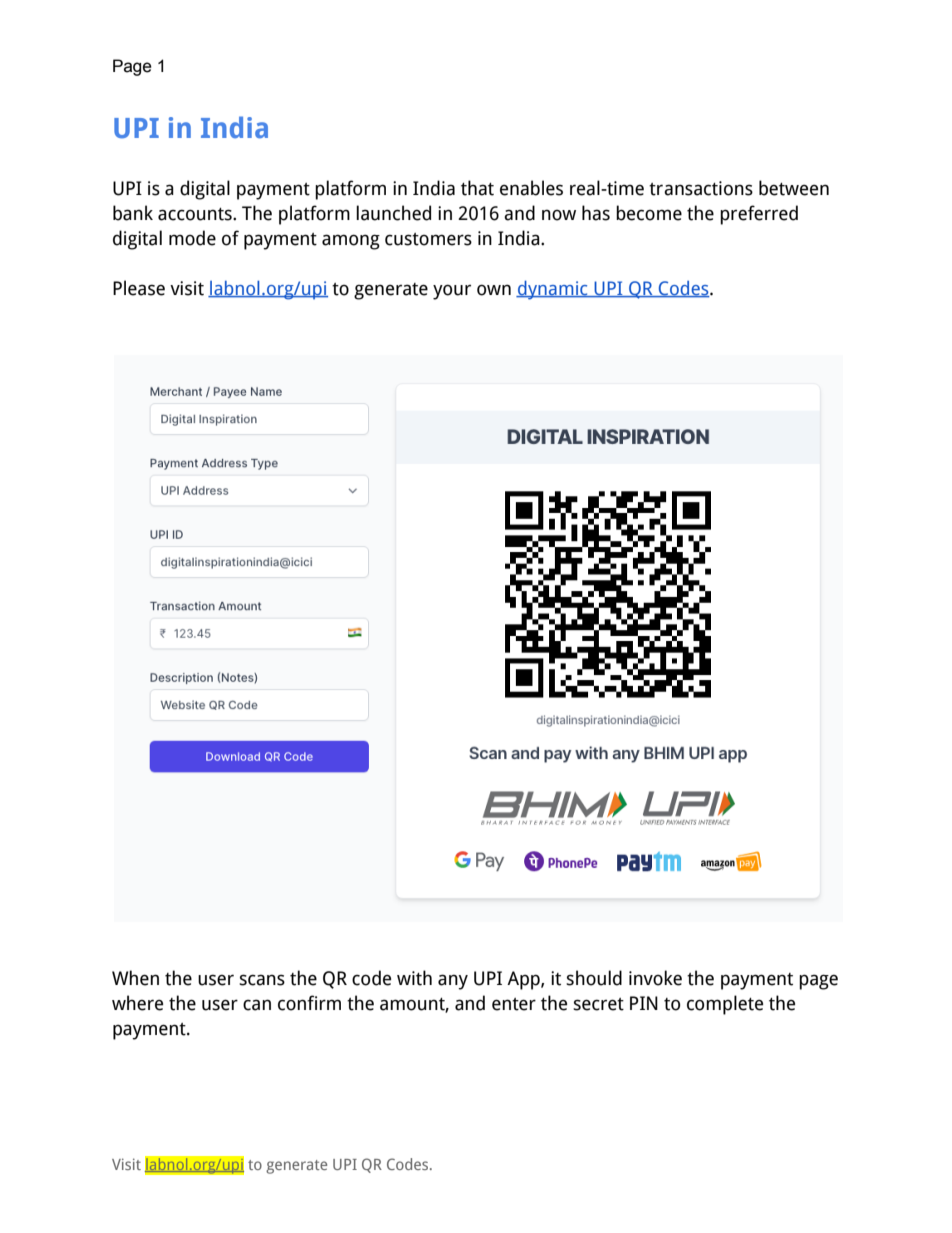 This document has height=1233, width=952. What do you see at coordinates (701, 188) in the document?
I see `transactions` at bounding box center [701, 188].
